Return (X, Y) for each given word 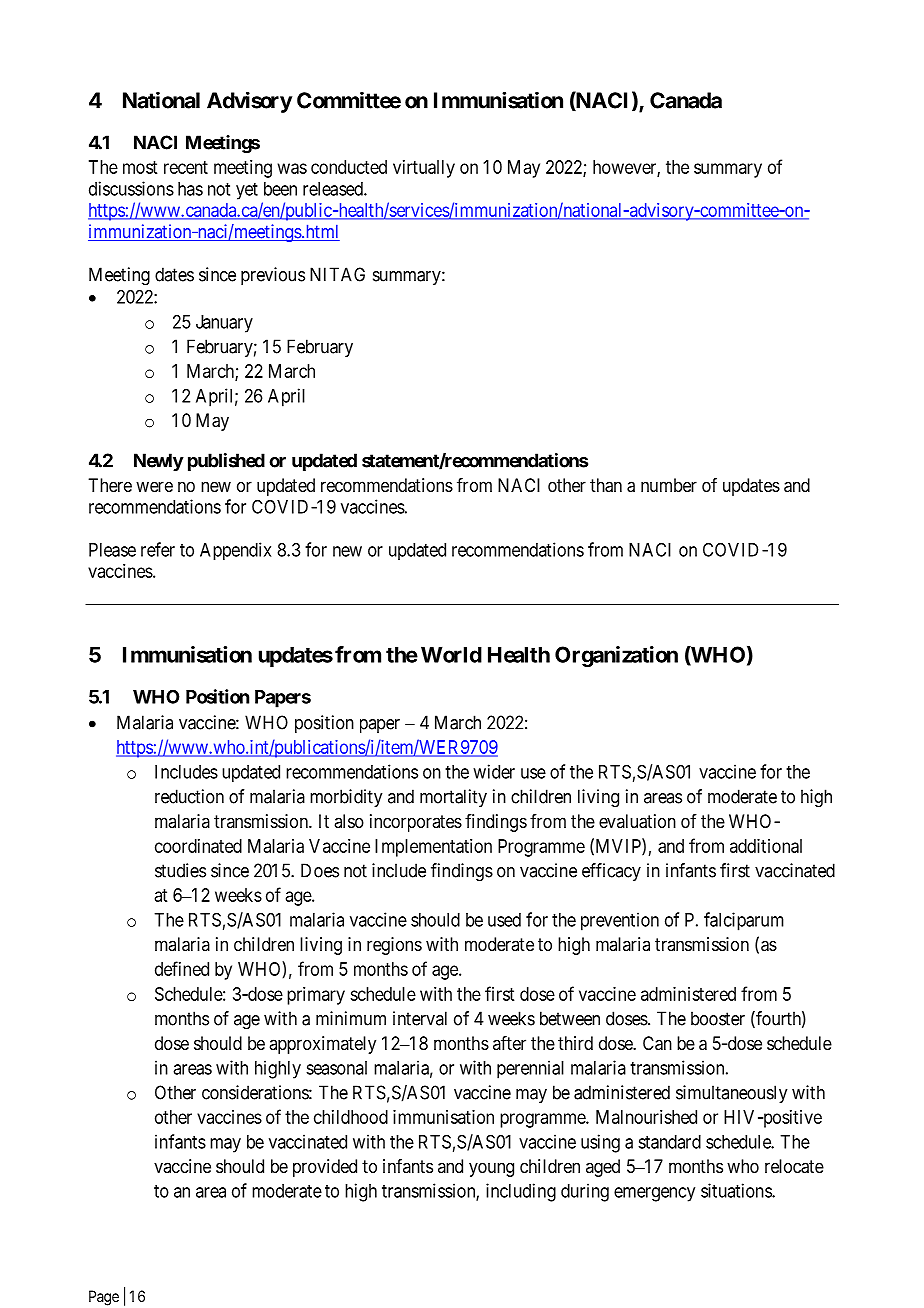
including (521, 1192)
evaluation (637, 821)
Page (104, 1298)
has (190, 189)
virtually (424, 169)
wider (494, 771)
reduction (189, 796)
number (669, 485)
